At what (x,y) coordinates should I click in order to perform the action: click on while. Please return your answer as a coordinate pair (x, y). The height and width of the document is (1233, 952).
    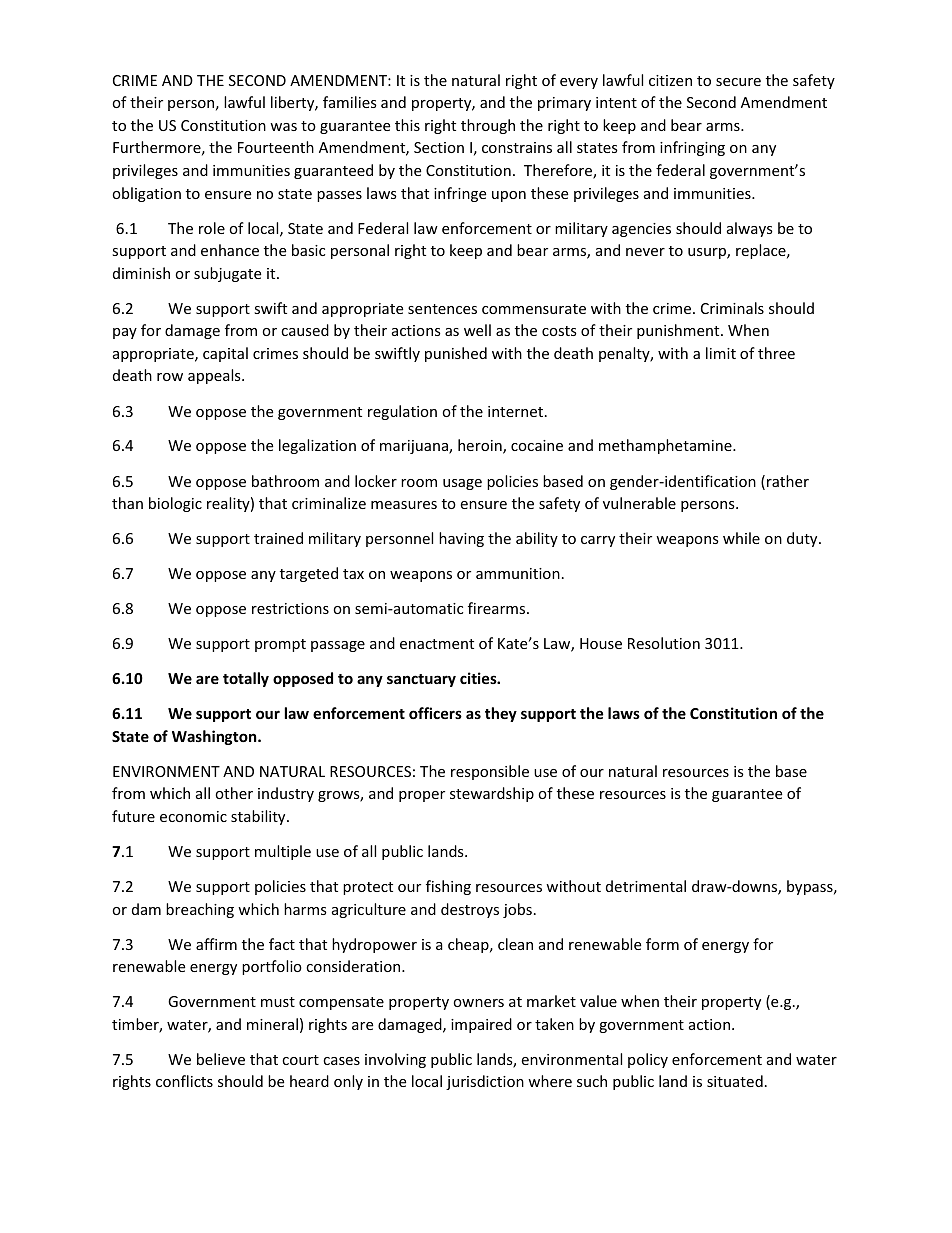
    Looking at the image, I should click on (741, 538).
